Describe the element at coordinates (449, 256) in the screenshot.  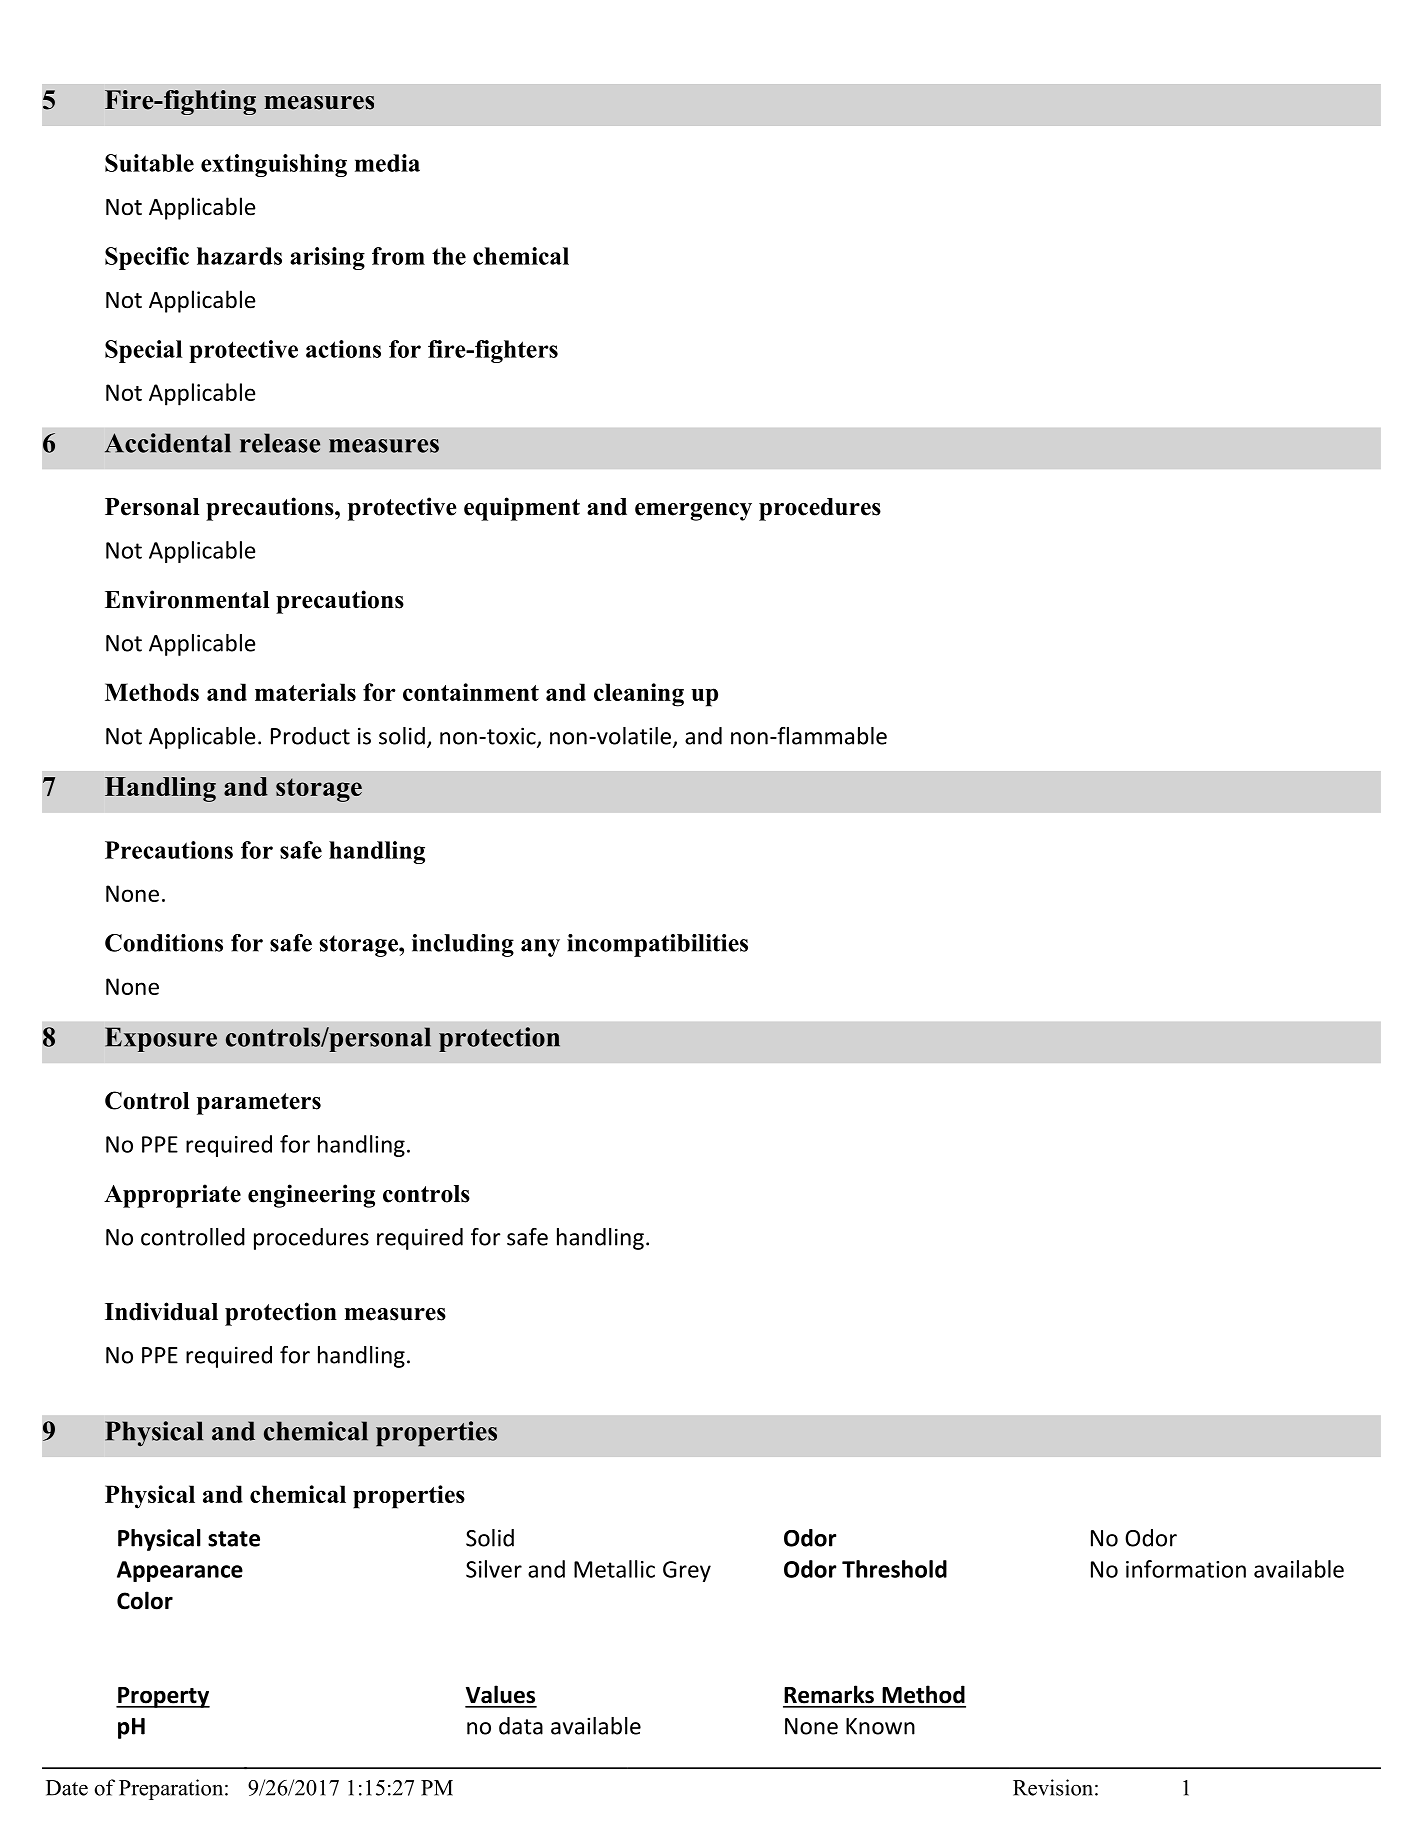
I see `the` at that location.
